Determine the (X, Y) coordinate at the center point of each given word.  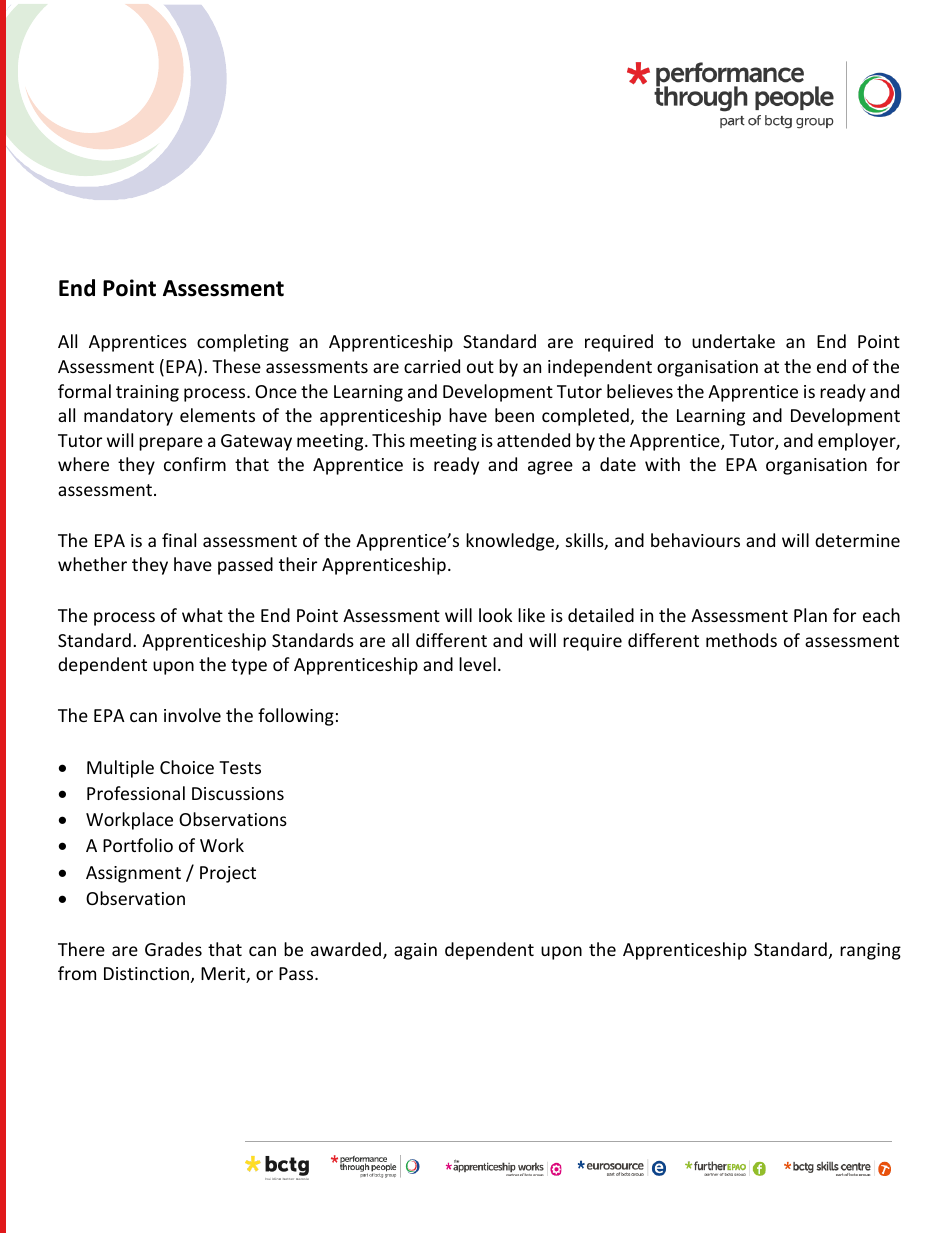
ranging (870, 951)
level (477, 664)
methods (741, 640)
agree (550, 468)
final (179, 540)
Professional (136, 793)
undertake (733, 341)
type (249, 667)
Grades (173, 949)
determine (857, 540)
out (480, 367)
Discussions (238, 793)
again (415, 951)
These (236, 366)
